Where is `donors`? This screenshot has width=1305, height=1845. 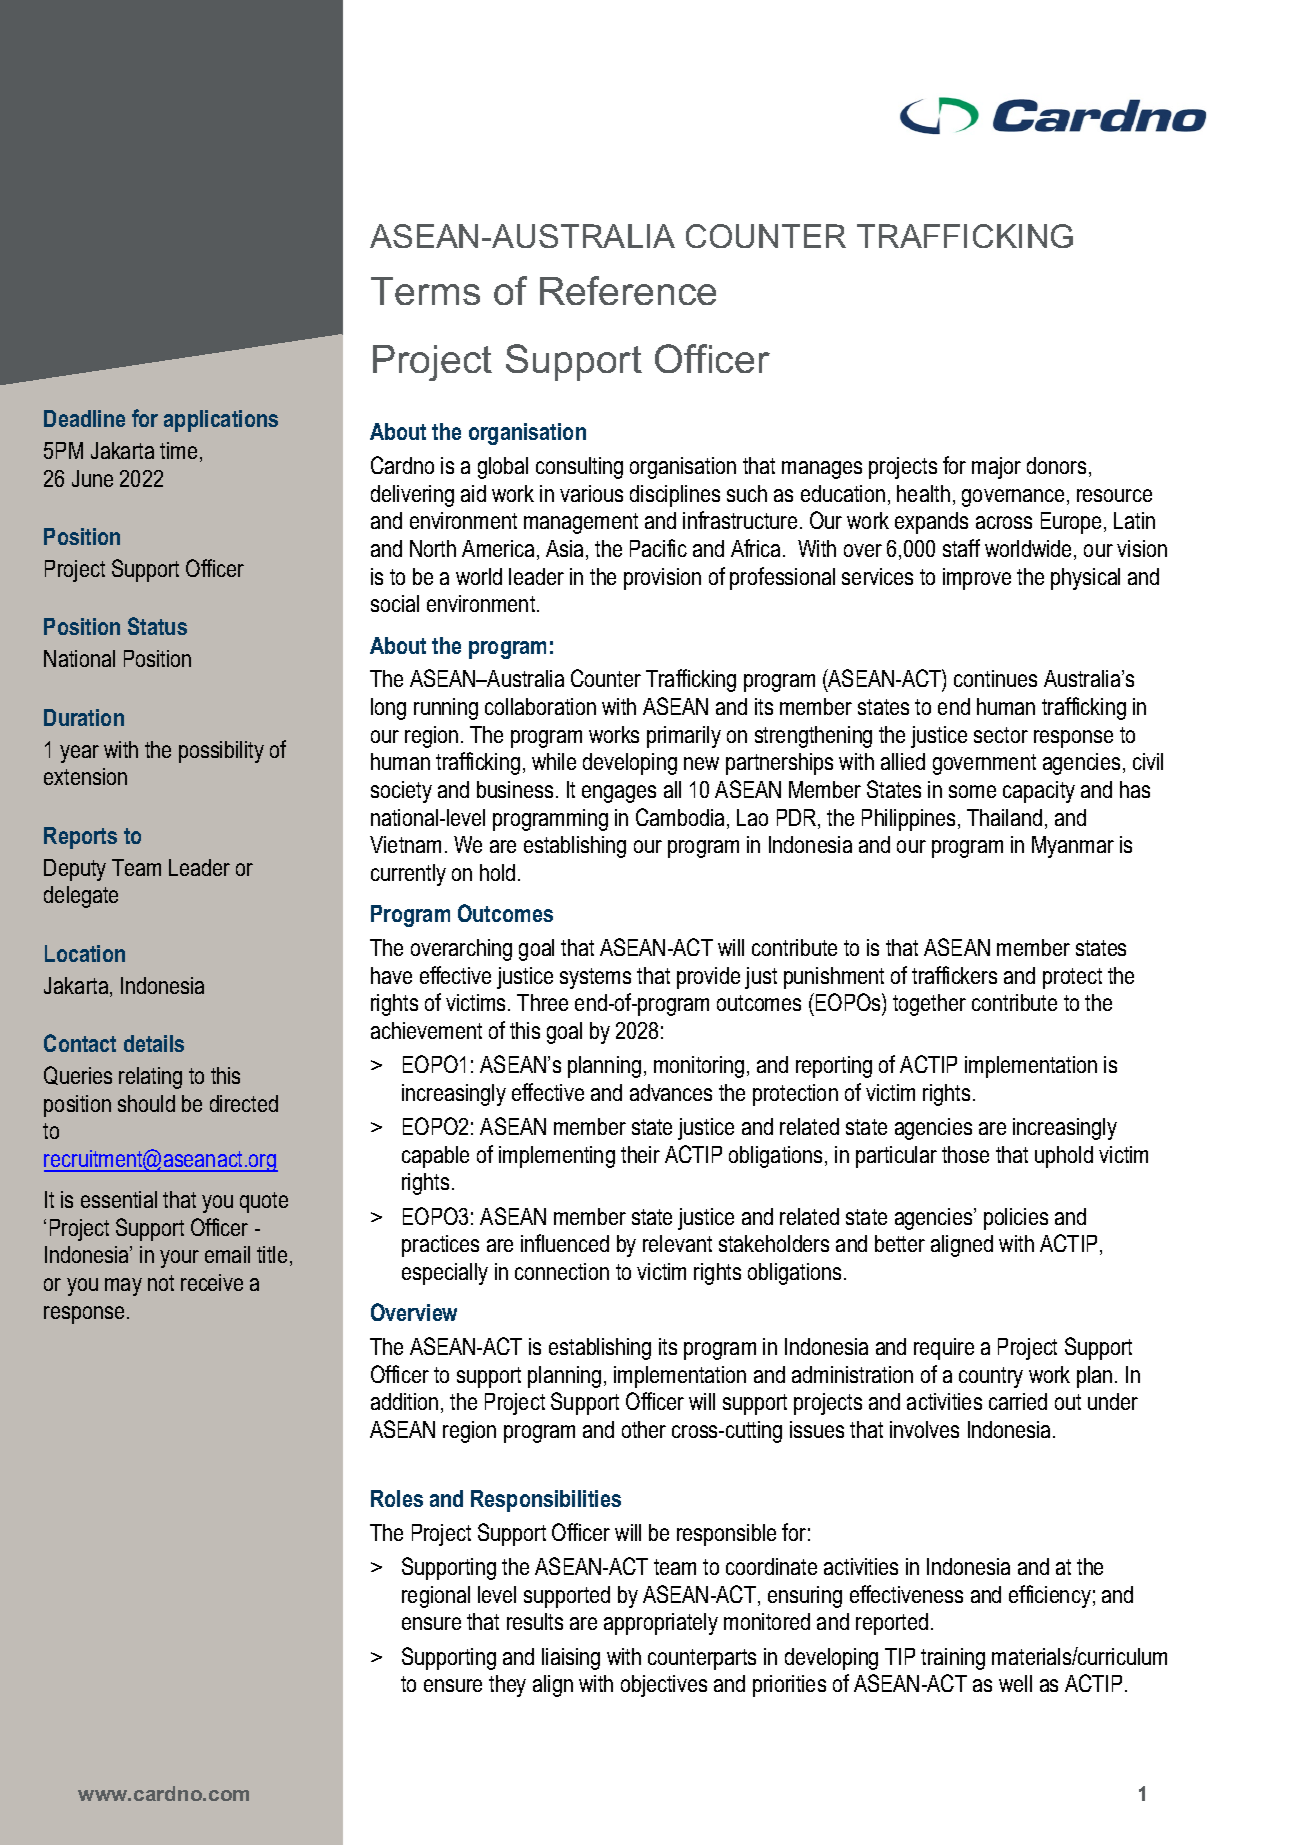 donors is located at coordinates (1056, 465).
